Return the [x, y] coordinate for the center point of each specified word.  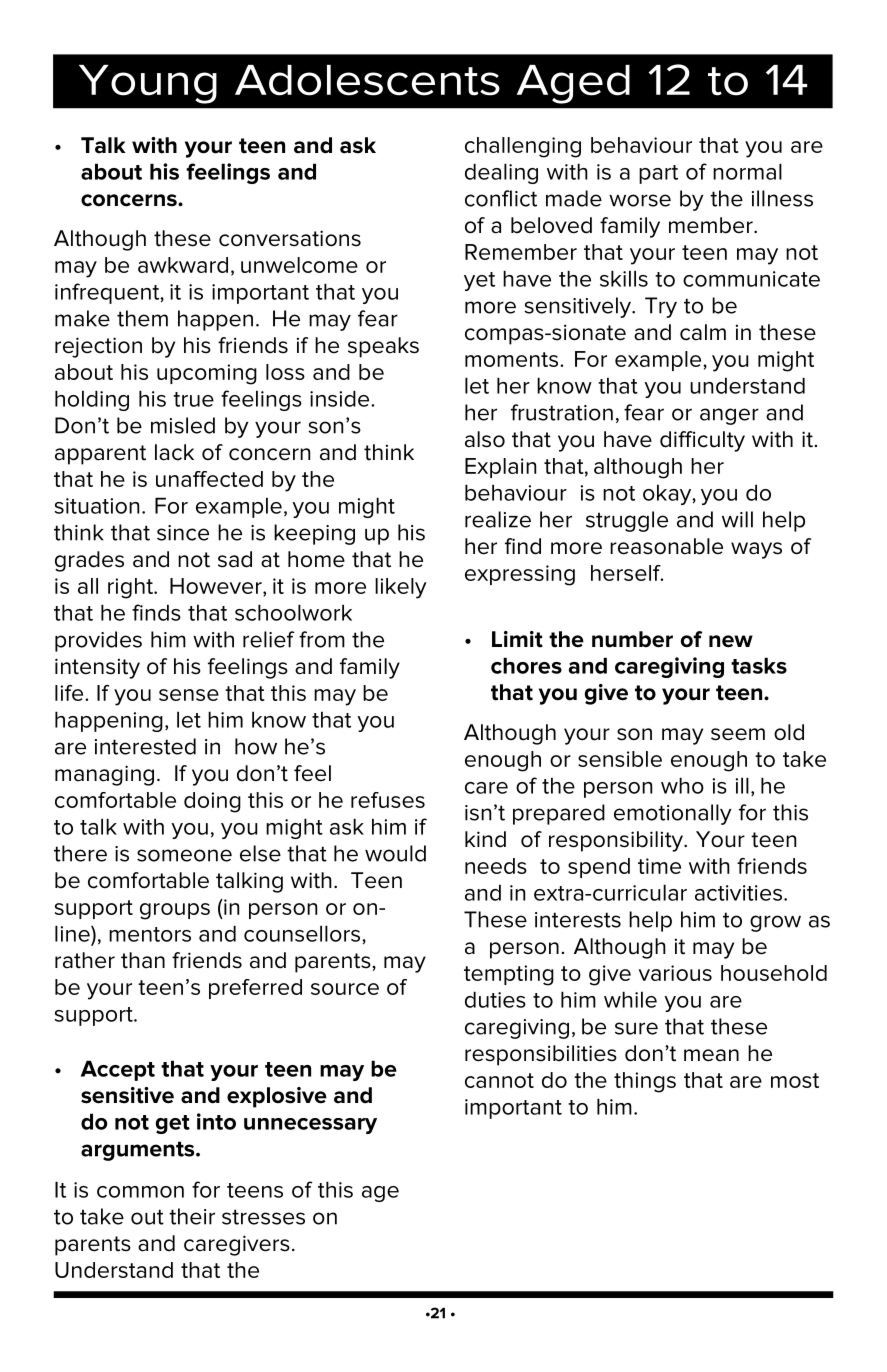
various [675, 973]
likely [401, 588]
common [140, 1192]
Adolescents [367, 80]
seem [738, 734]
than [143, 960]
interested [145, 746]
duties [495, 999]
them [142, 318]
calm [703, 332]
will [737, 519]
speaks [383, 347]
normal [747, 171]
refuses [388, 800]
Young [148, 84]
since [183, 533]
